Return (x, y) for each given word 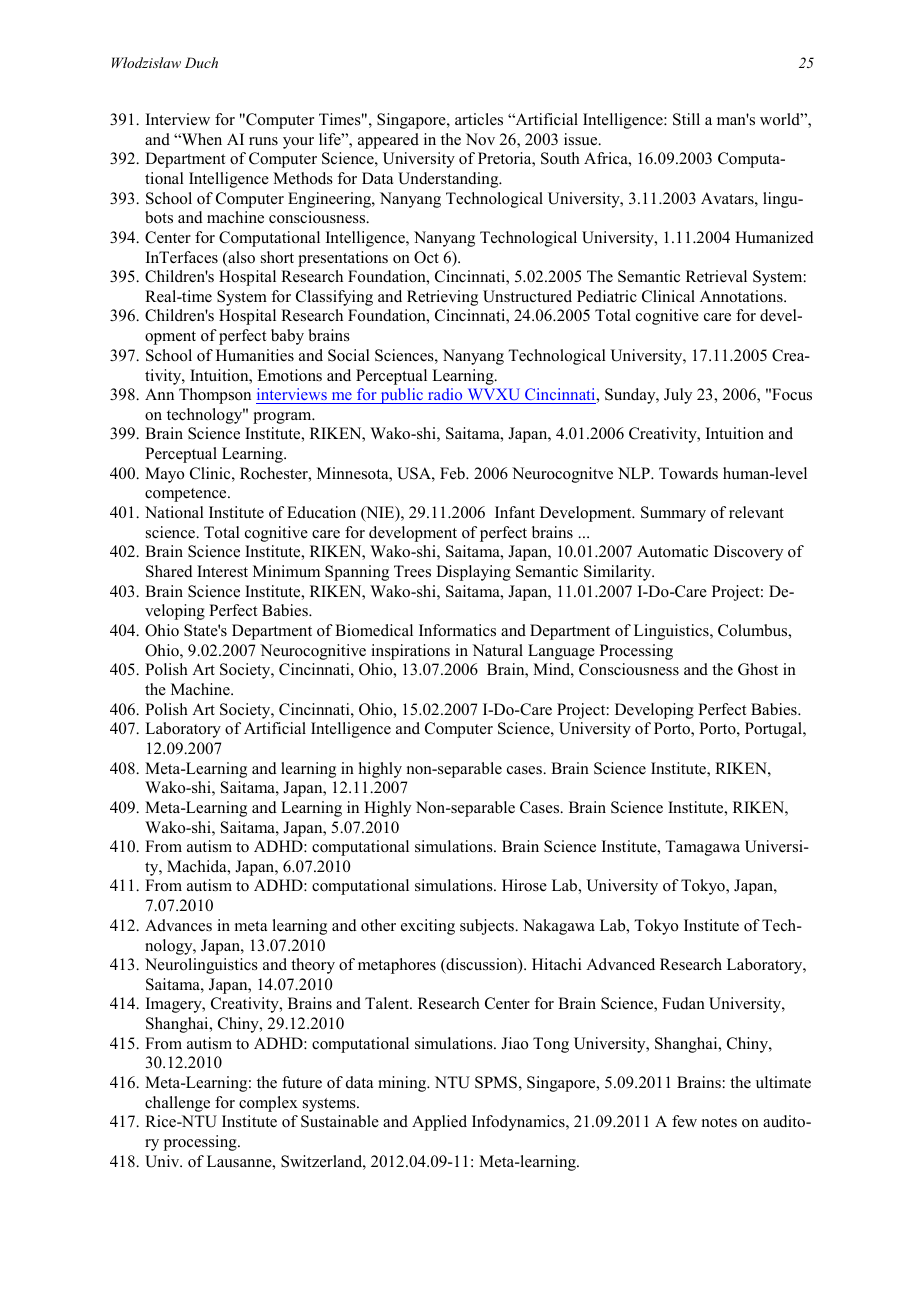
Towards (688, 473)
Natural (497, 650)
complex (268, 1104)
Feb (453, 473)
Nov (480, 139)
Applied (439, 1123)
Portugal (774, 730)
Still (686, 119)
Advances (178, 925)
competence (187, 495)
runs (263, 141)
